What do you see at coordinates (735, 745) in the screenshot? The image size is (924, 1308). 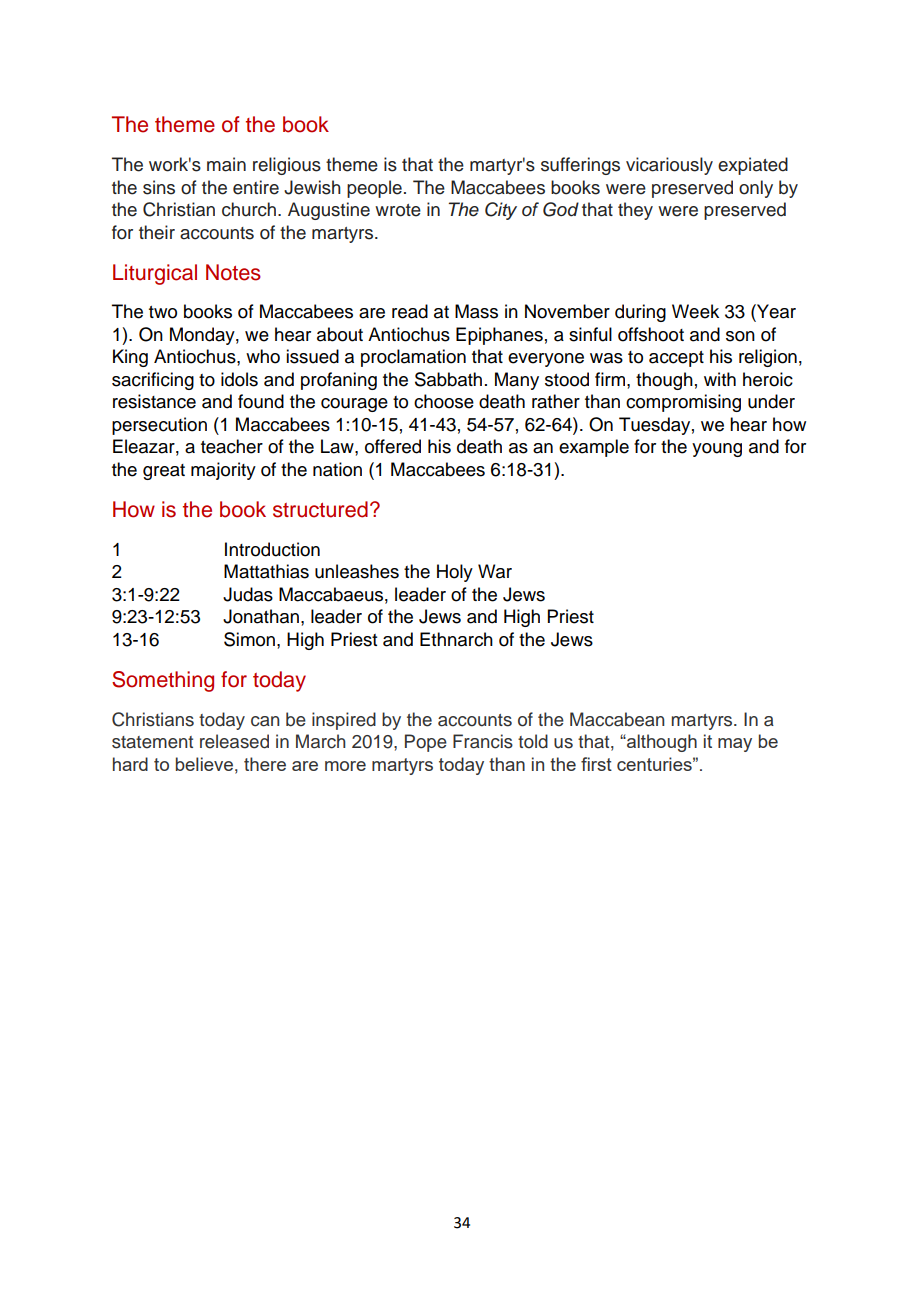 I see `may` at bounding box center [735, 745].
